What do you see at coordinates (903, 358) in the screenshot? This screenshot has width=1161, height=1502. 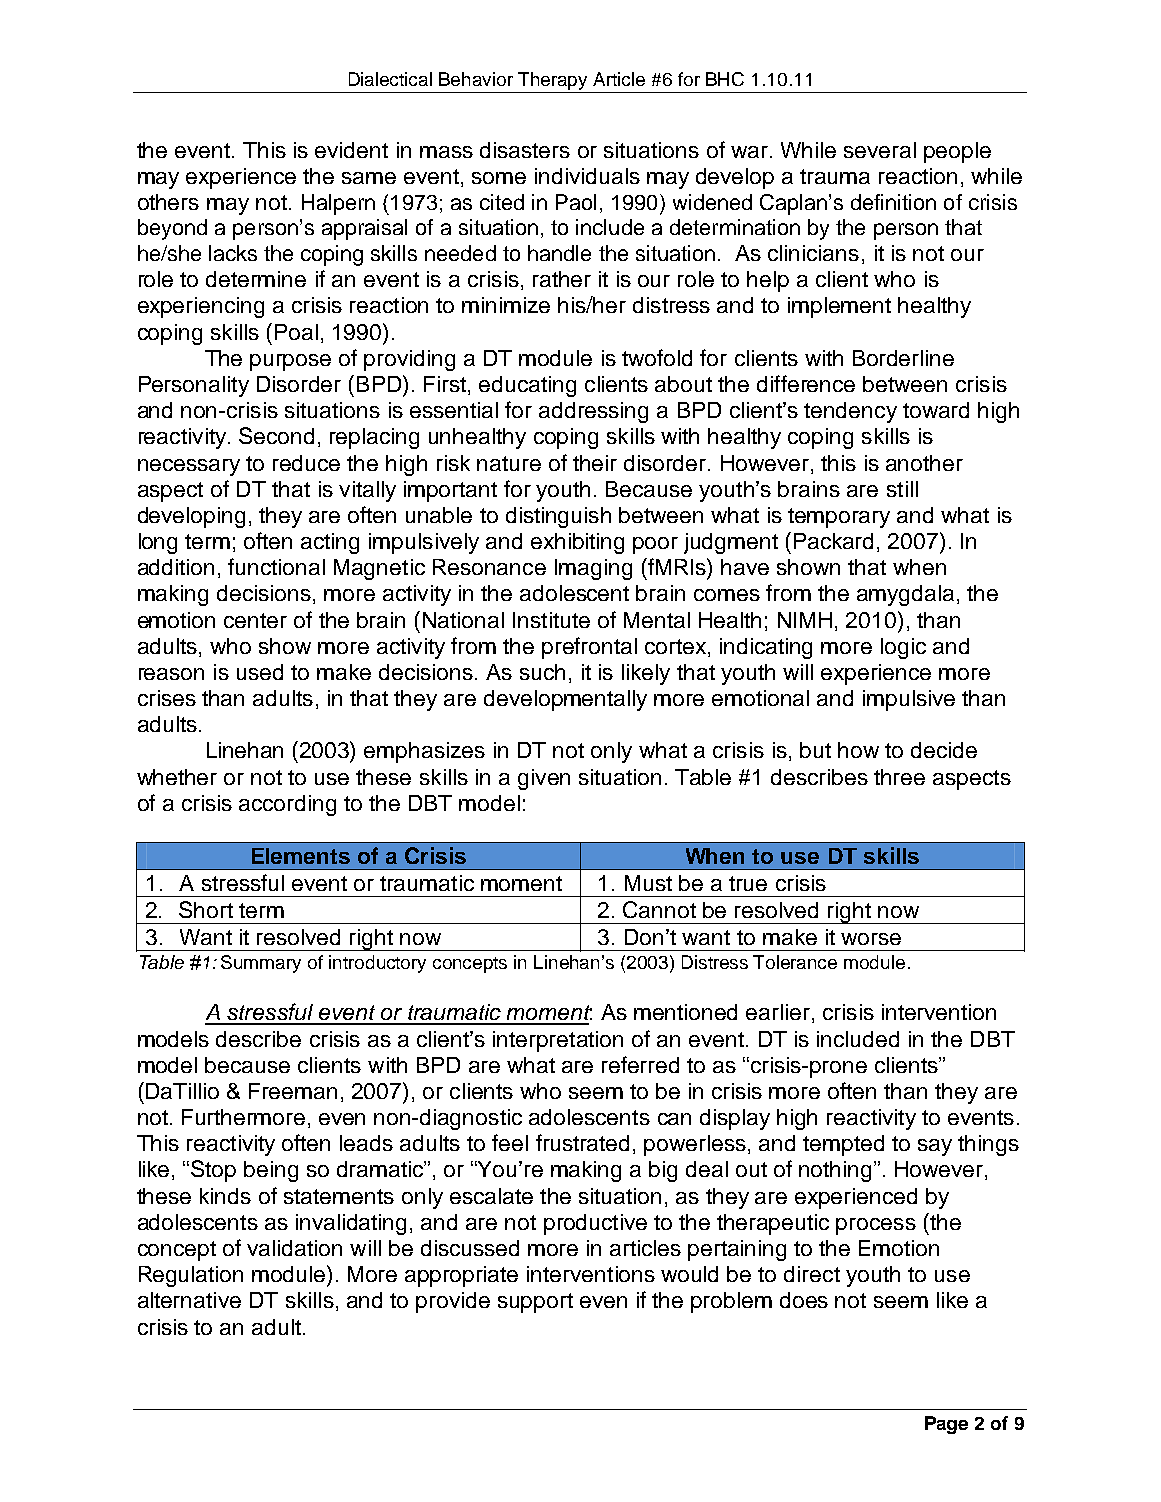 I see `Borderline` at bounding box center [903, 358].
